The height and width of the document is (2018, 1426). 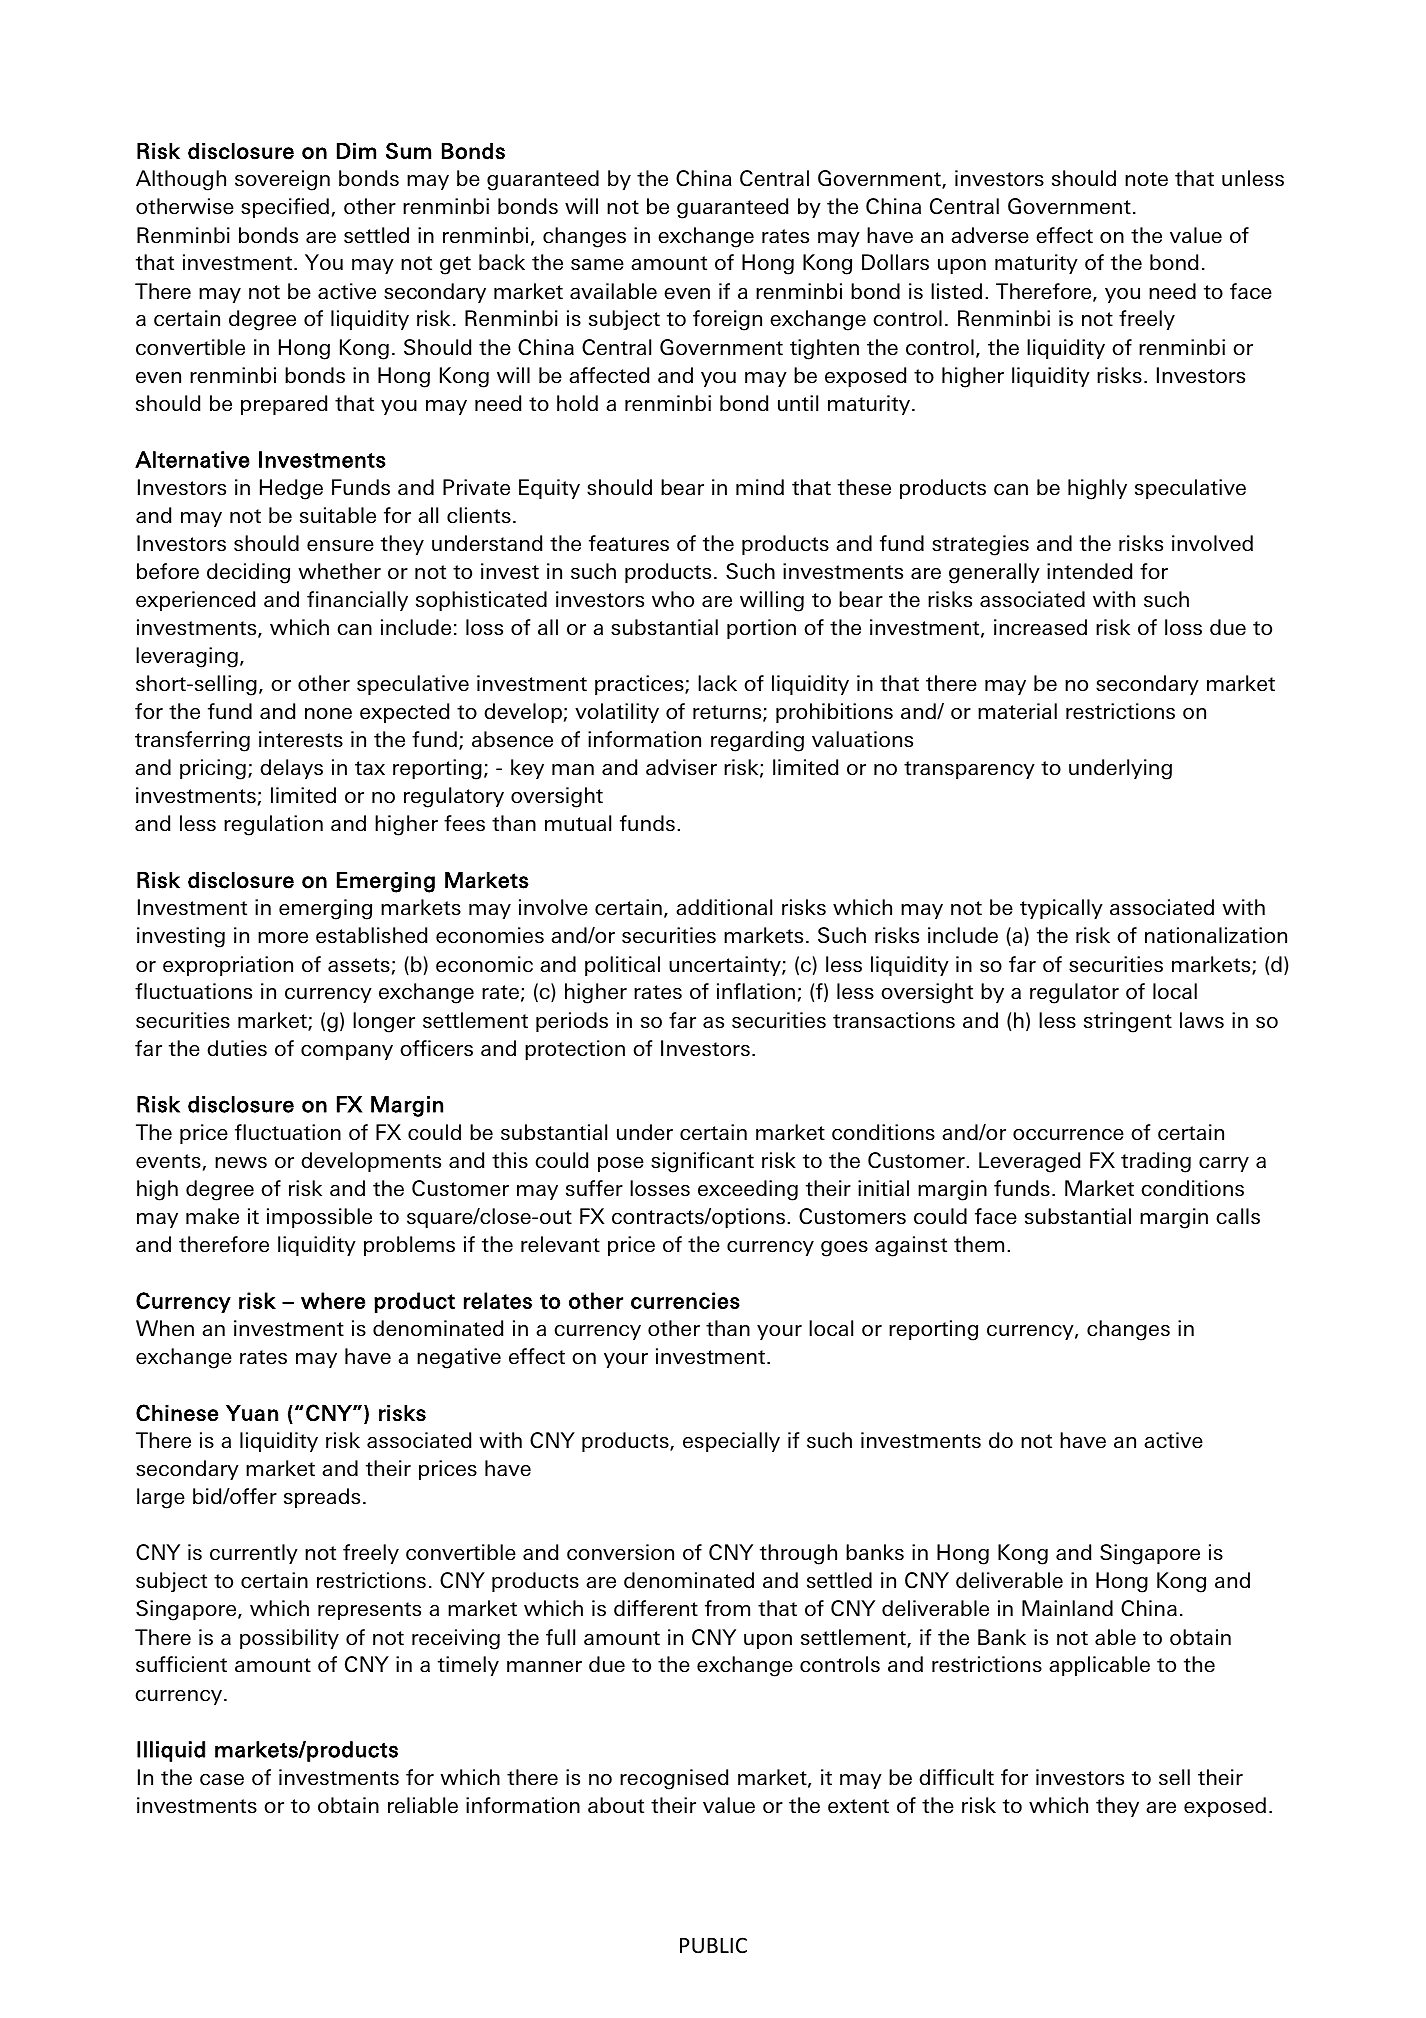 What do you see at coordinates (1128, 1022) in the document?
I see `stringent` at bounding box center [1128, 1022].
